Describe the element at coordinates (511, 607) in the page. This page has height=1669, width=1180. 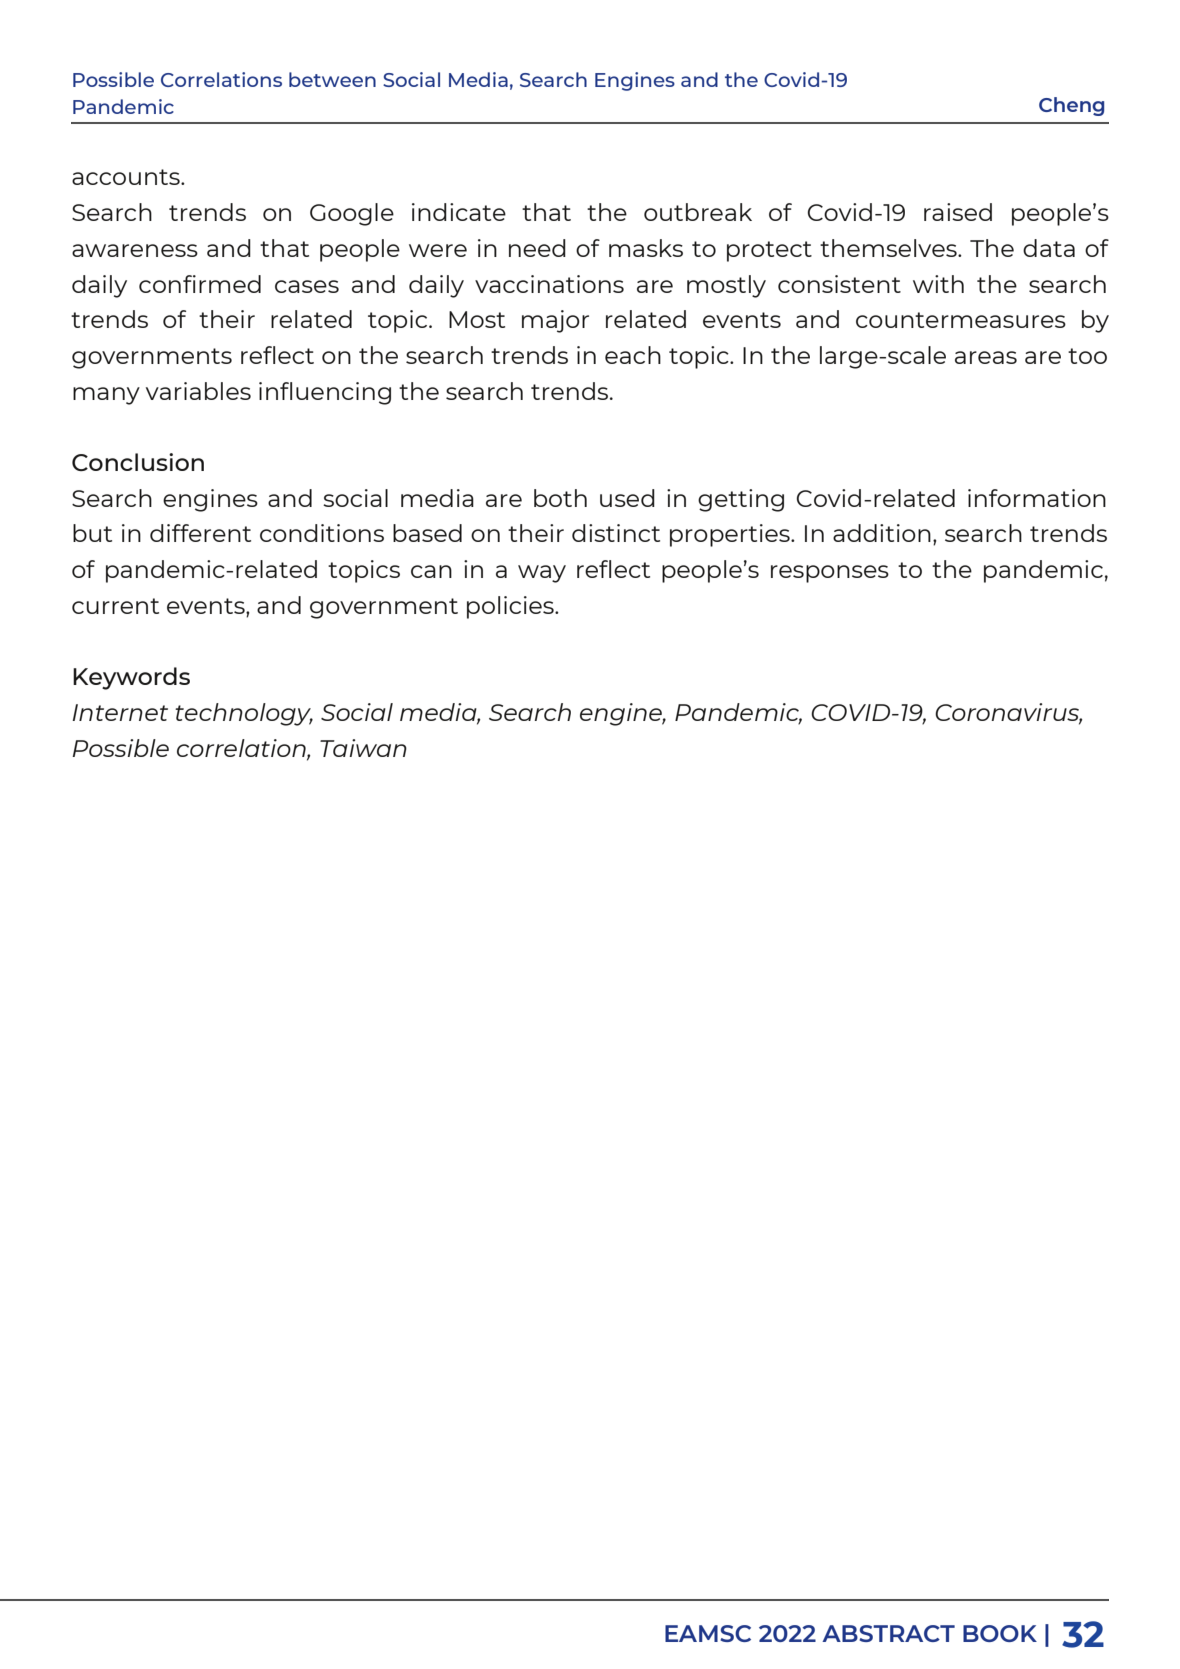
I see `policies` at that location.
